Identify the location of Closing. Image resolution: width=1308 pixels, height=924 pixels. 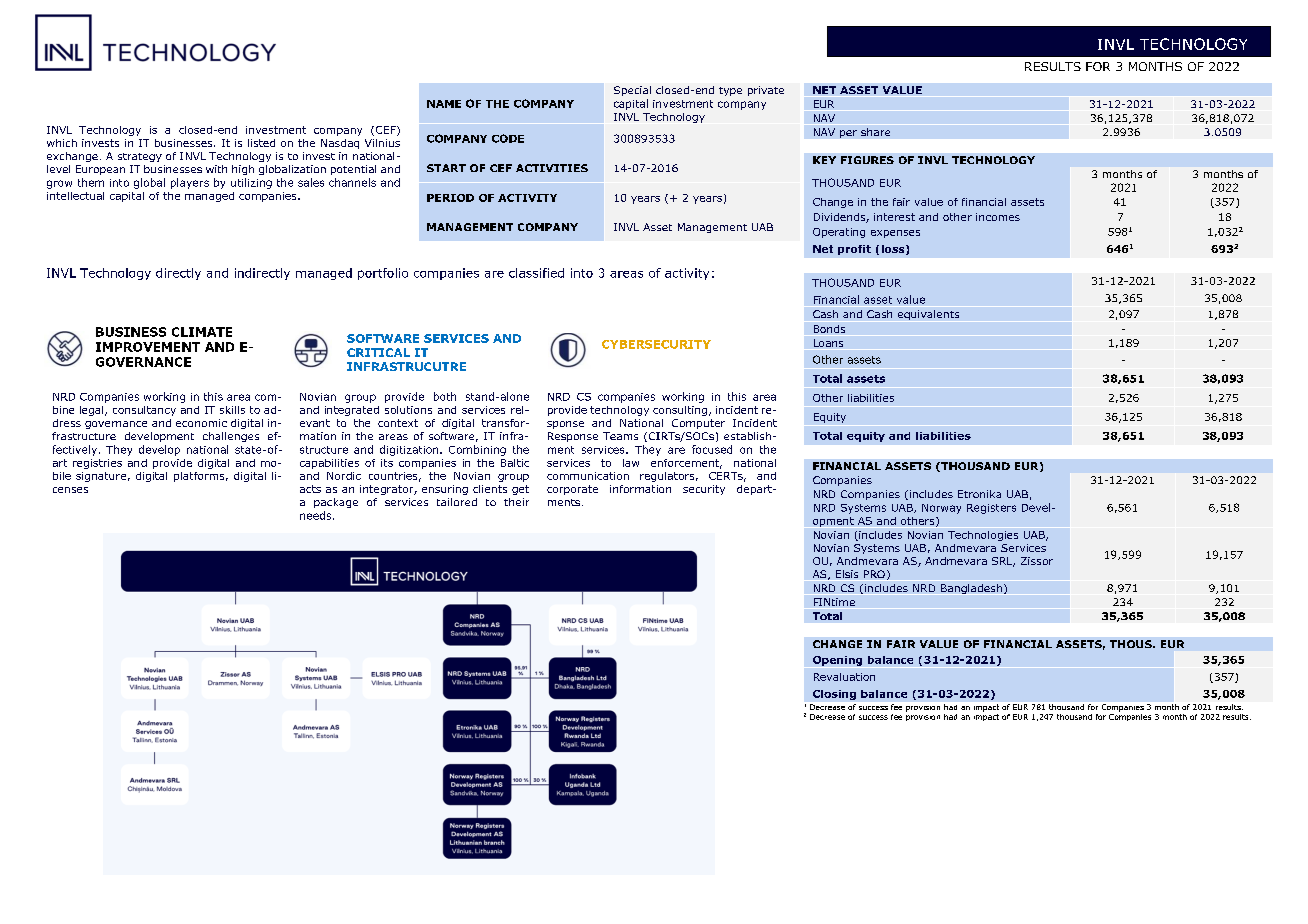
(834, 695).
